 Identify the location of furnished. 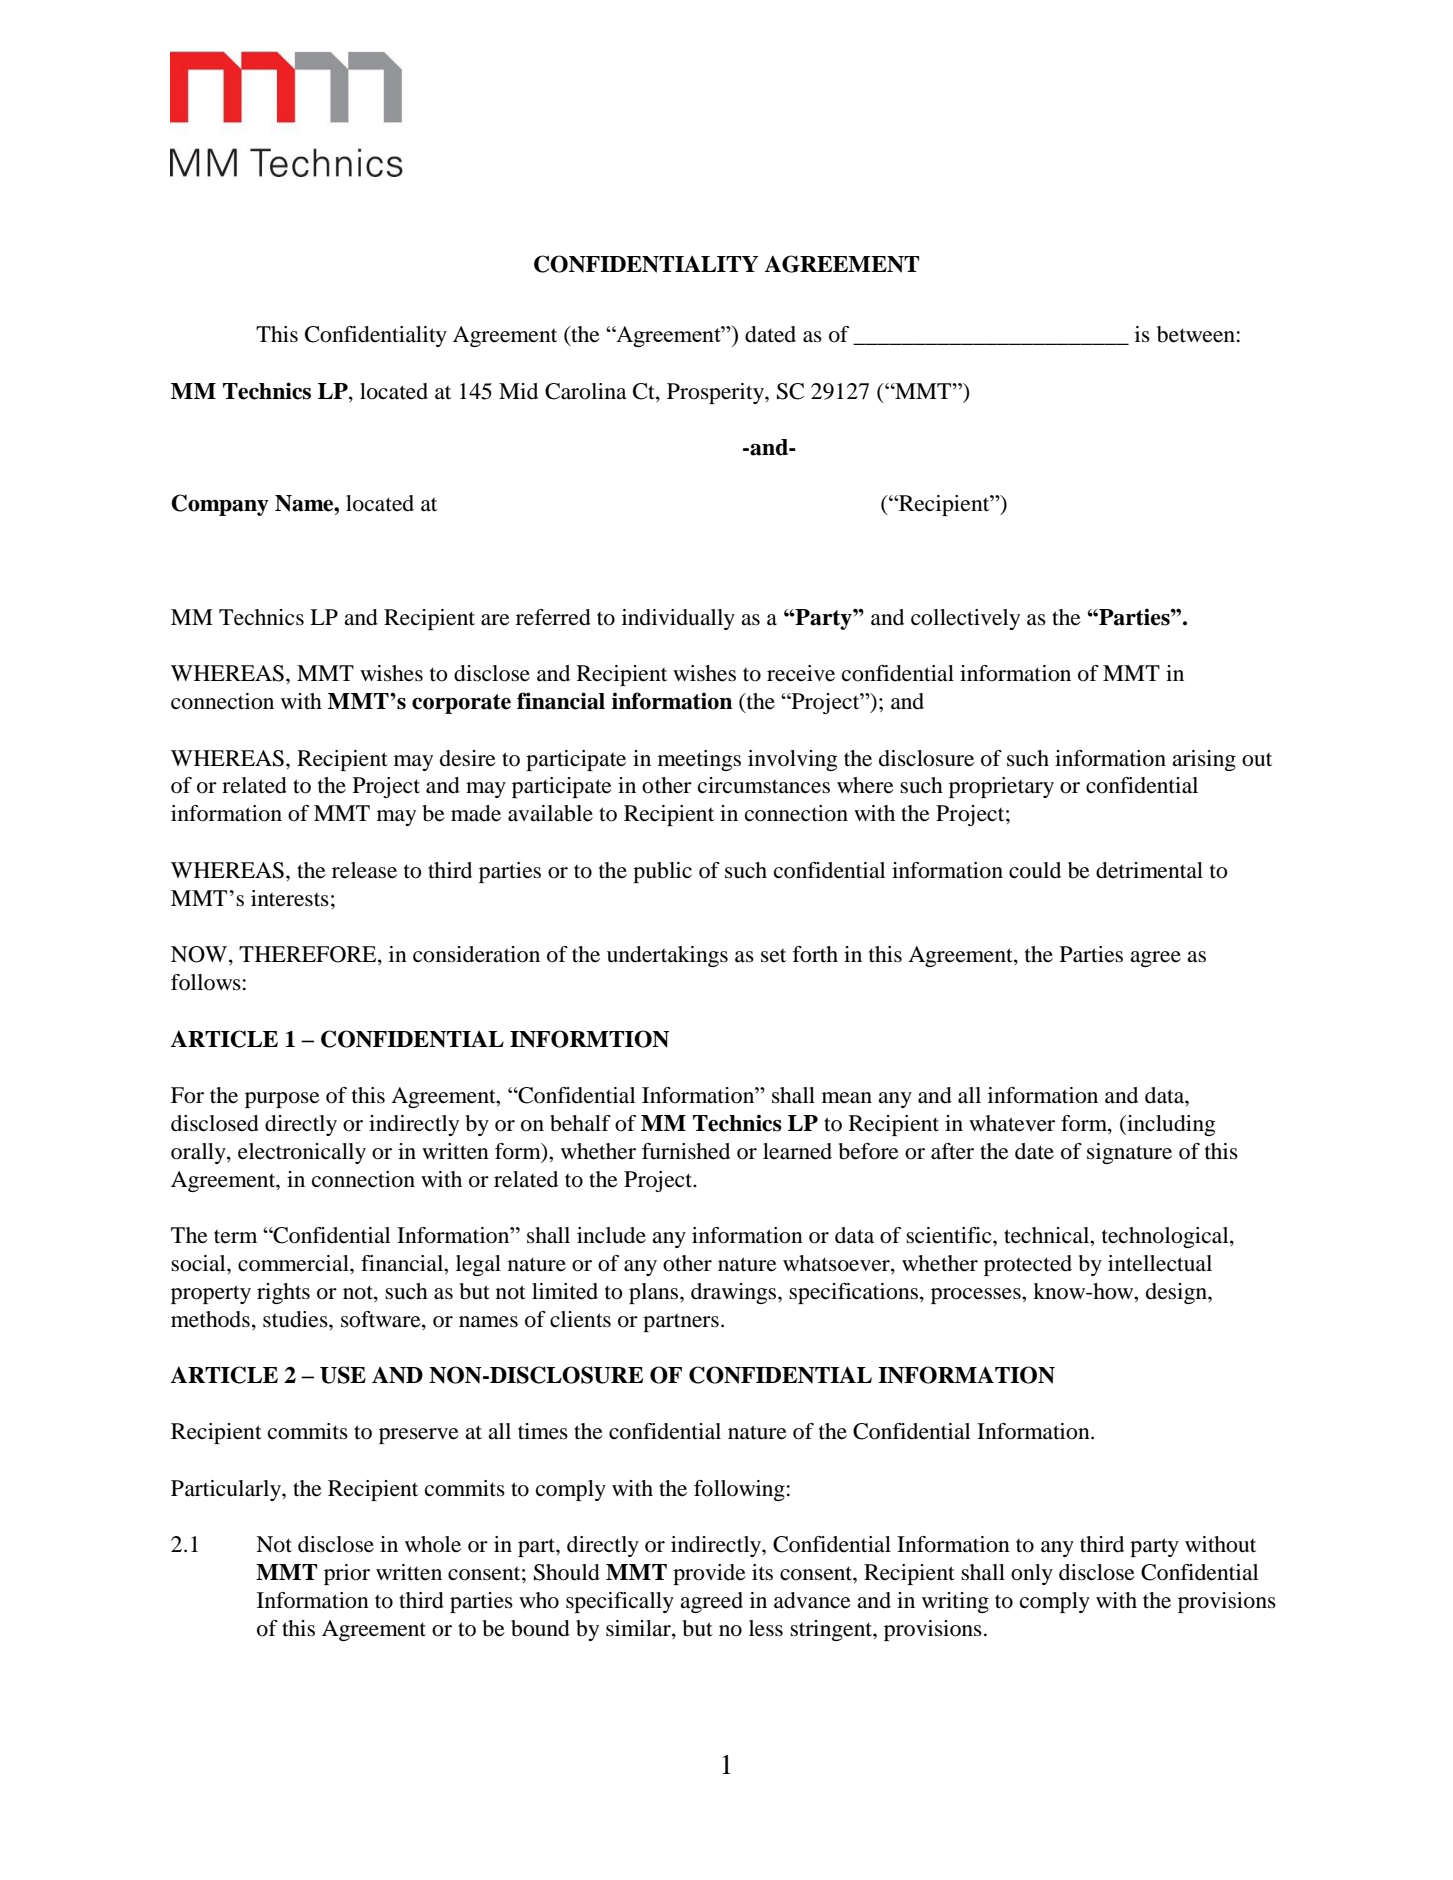
(686, 1151).
